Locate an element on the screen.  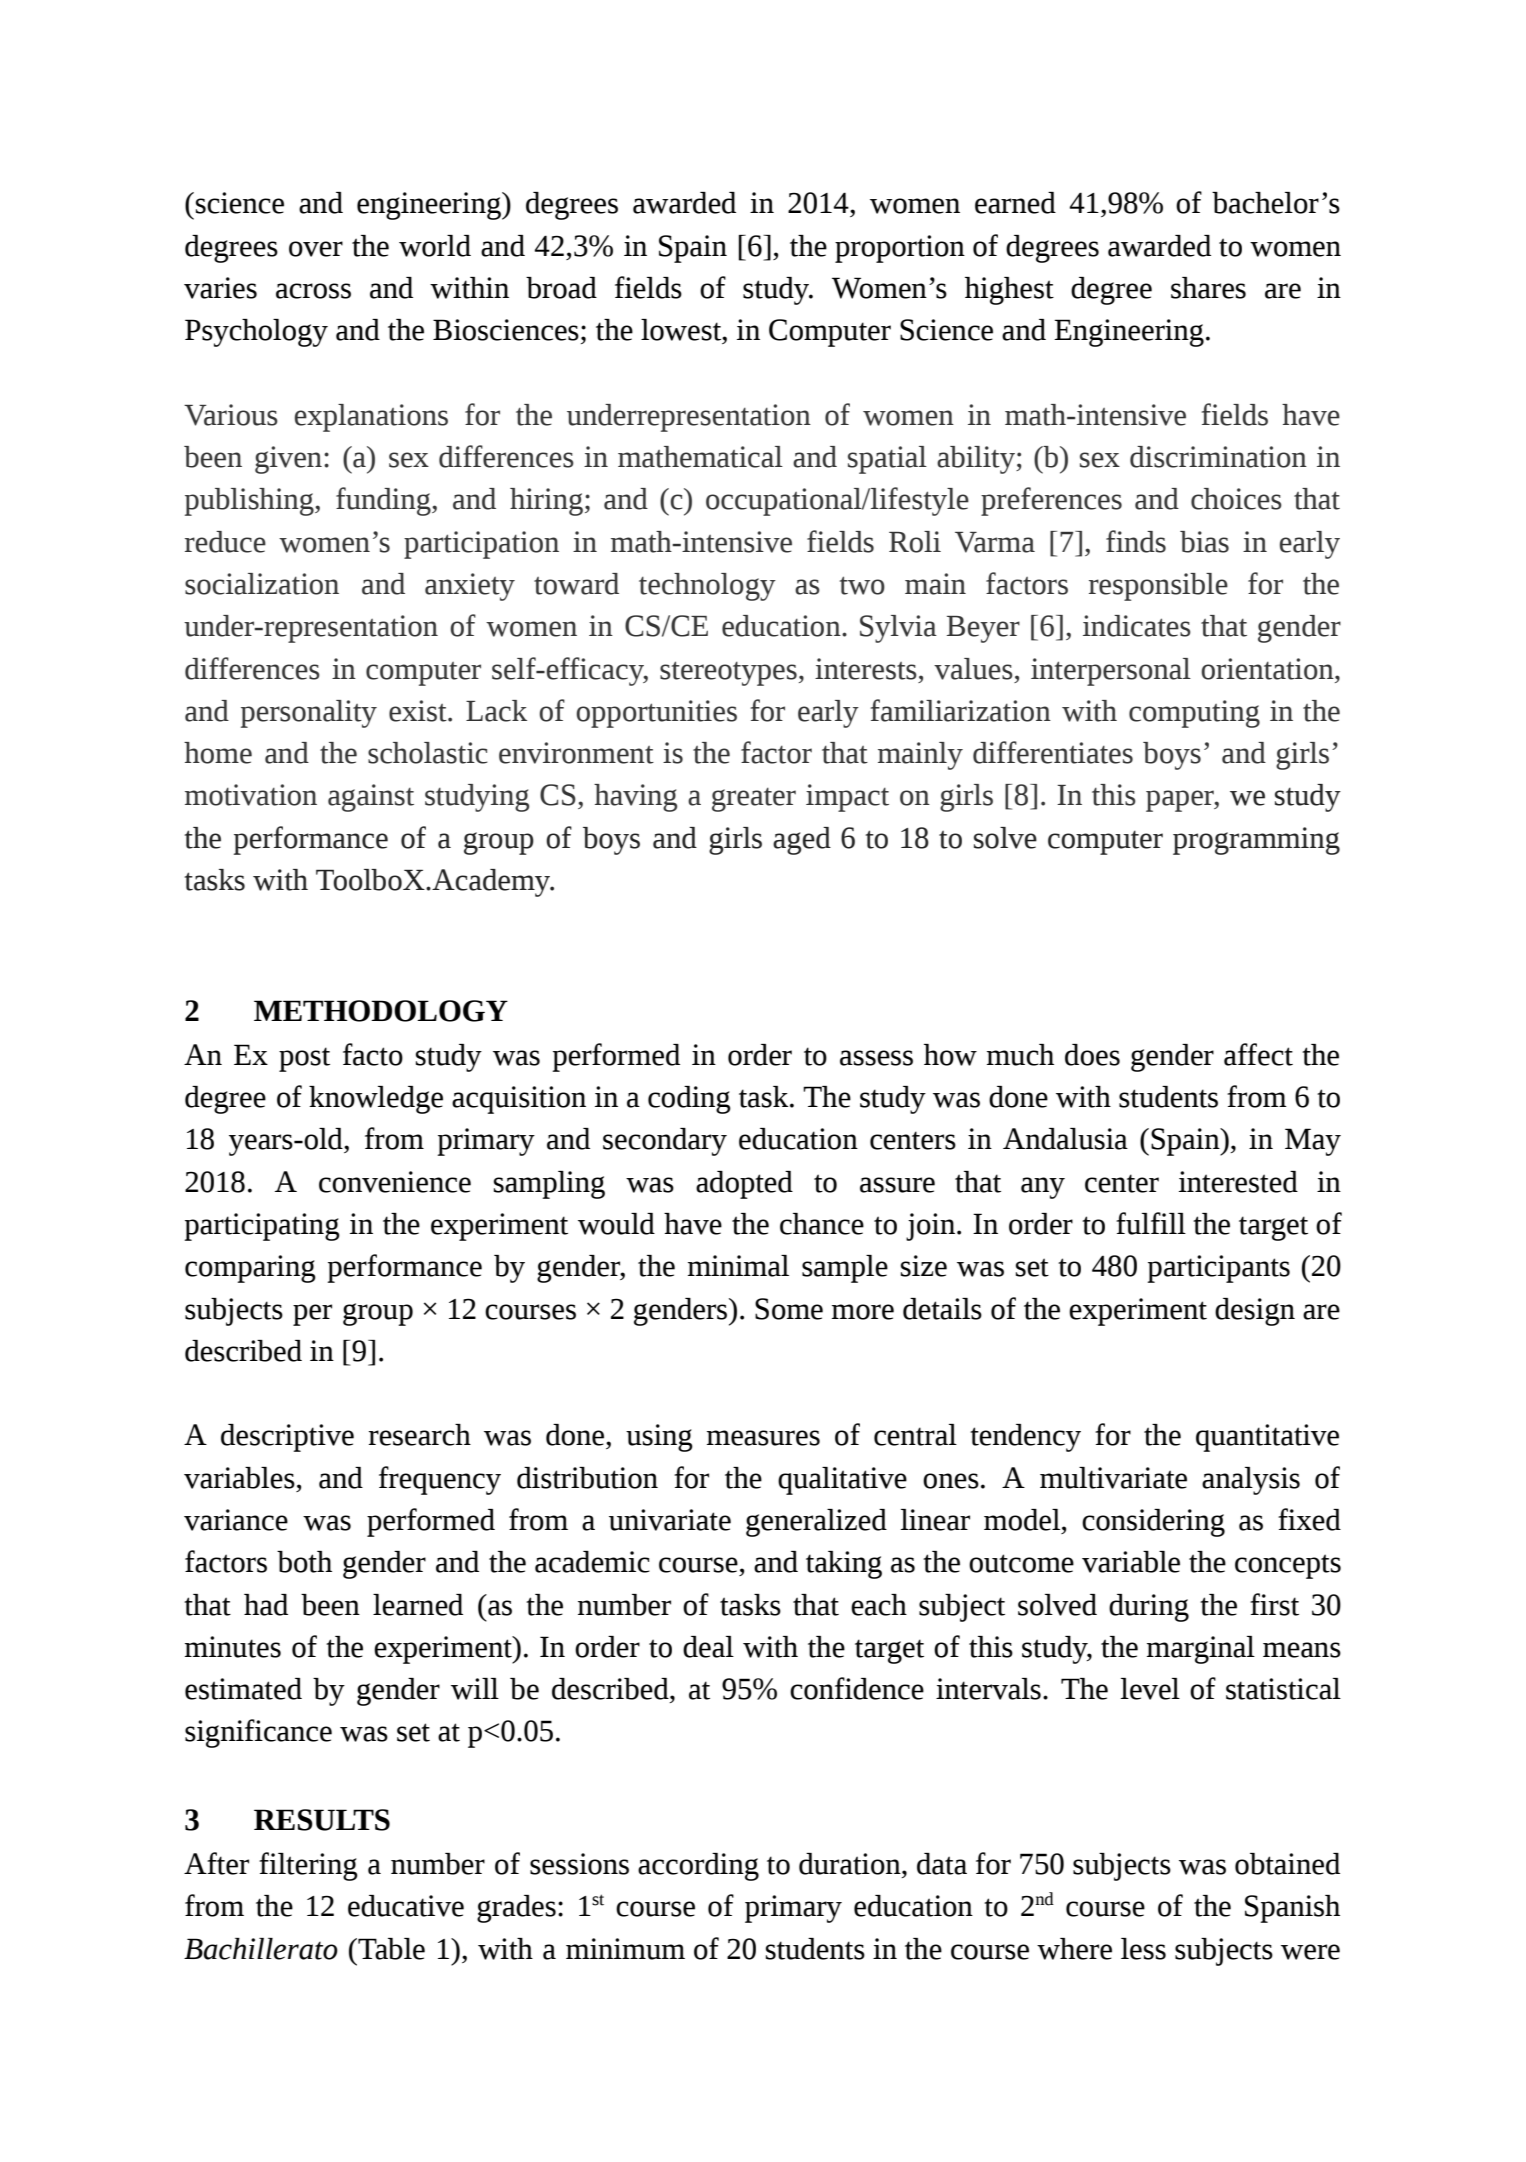
coding is located at coordinates (689, 1100).
